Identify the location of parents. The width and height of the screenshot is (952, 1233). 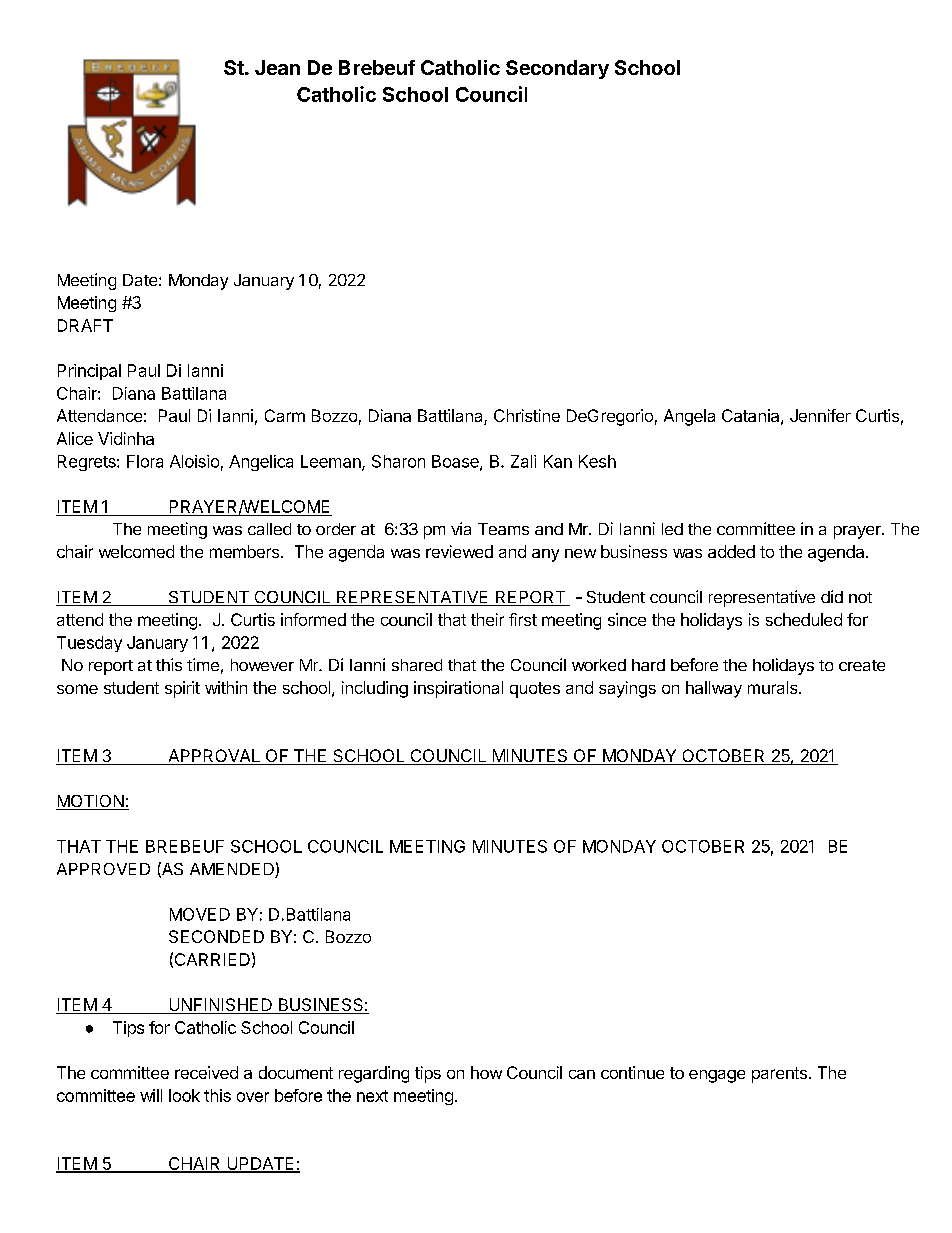
(779, 1075).
